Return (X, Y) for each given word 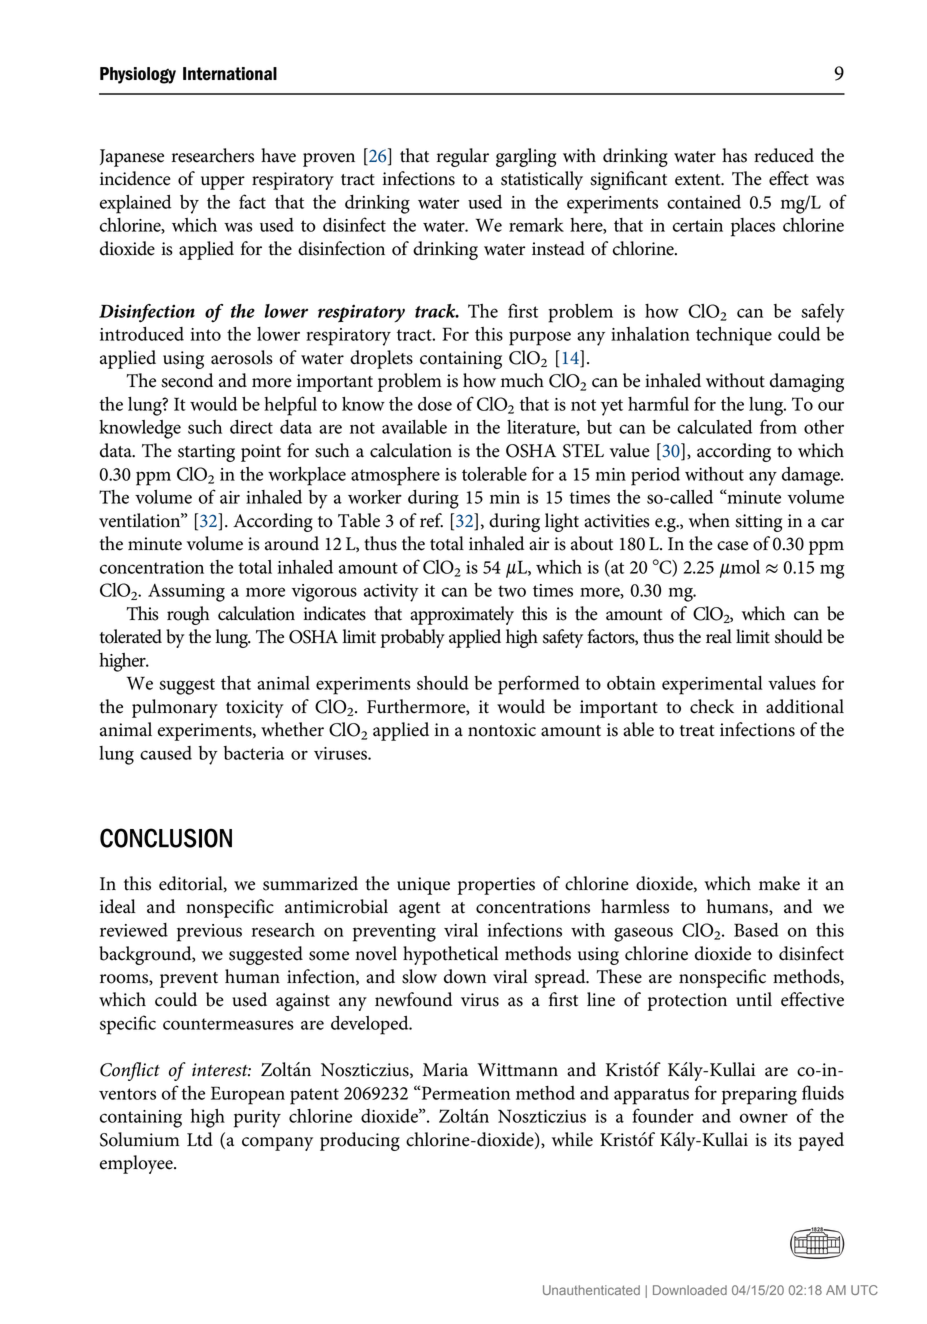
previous (209, 933)
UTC (864, 1290)
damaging (807, 382)
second (187, 380)
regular (463, 157)
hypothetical (450, 955)
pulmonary (175, 708)
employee (137, 1164)
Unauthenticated (591, 1290)
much (522, 380)
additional (805, 706)
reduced (784, 155)
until (754, 999)
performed (539, 685)
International (230, 74)
